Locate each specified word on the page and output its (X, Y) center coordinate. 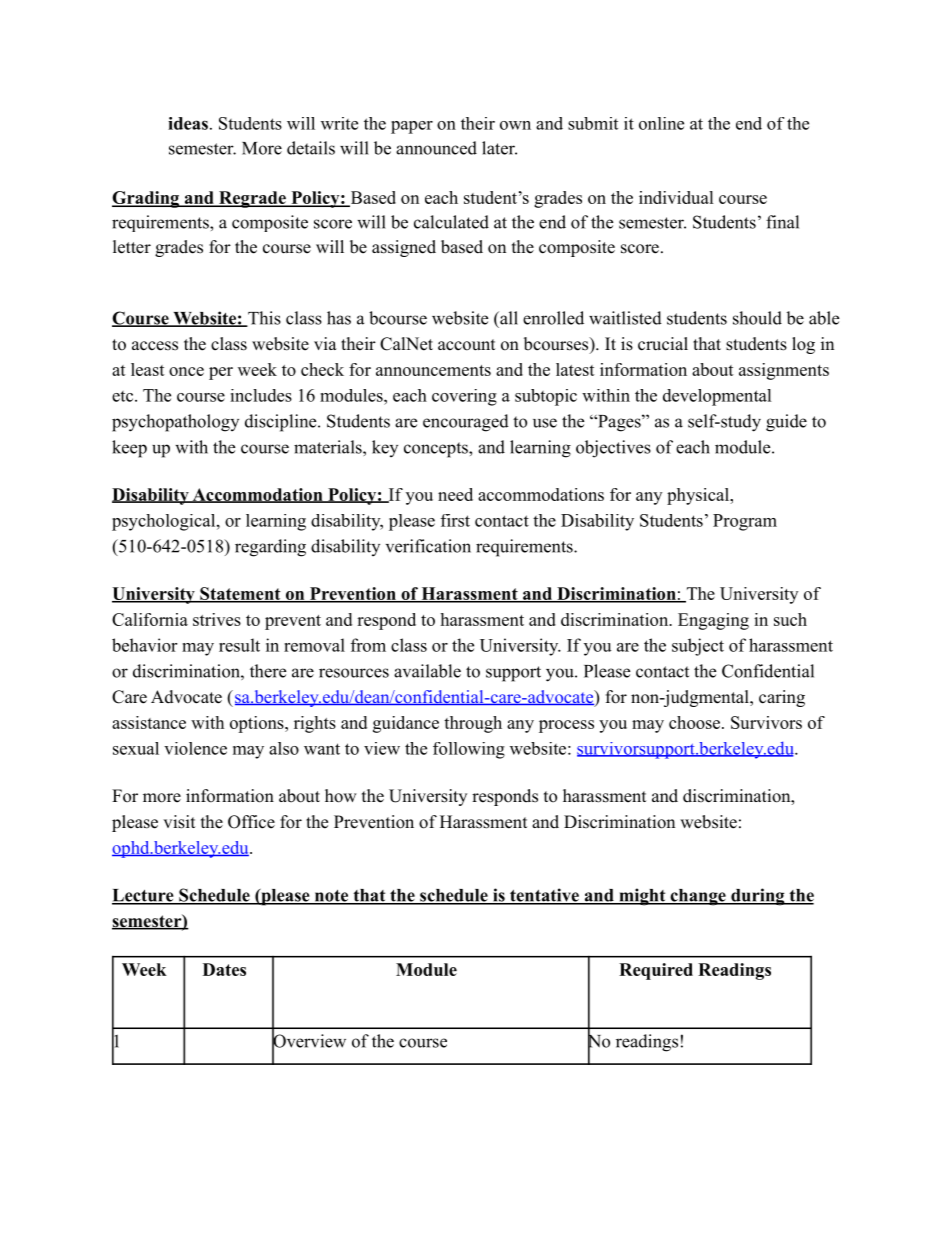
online (661, 123)
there (268, 671)
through (473, 724)
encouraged (466, 423)
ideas (188, 123)
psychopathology (175, 423)
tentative (544, 896)
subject (698, 647)
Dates (224, 969)
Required (656, 971)
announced (436, 148)
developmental (717, 397)
